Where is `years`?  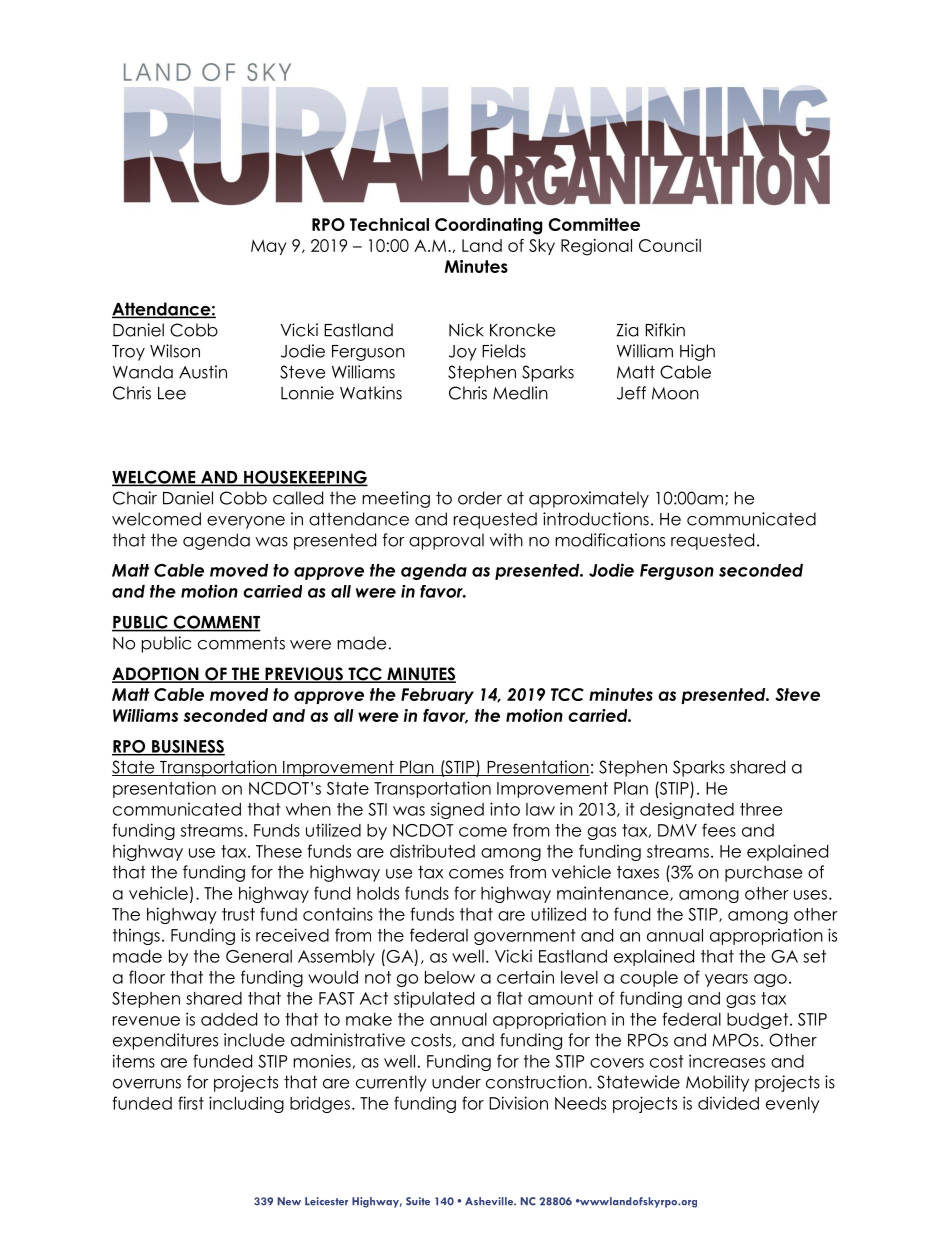 years is located at coordinates (726, 980).
